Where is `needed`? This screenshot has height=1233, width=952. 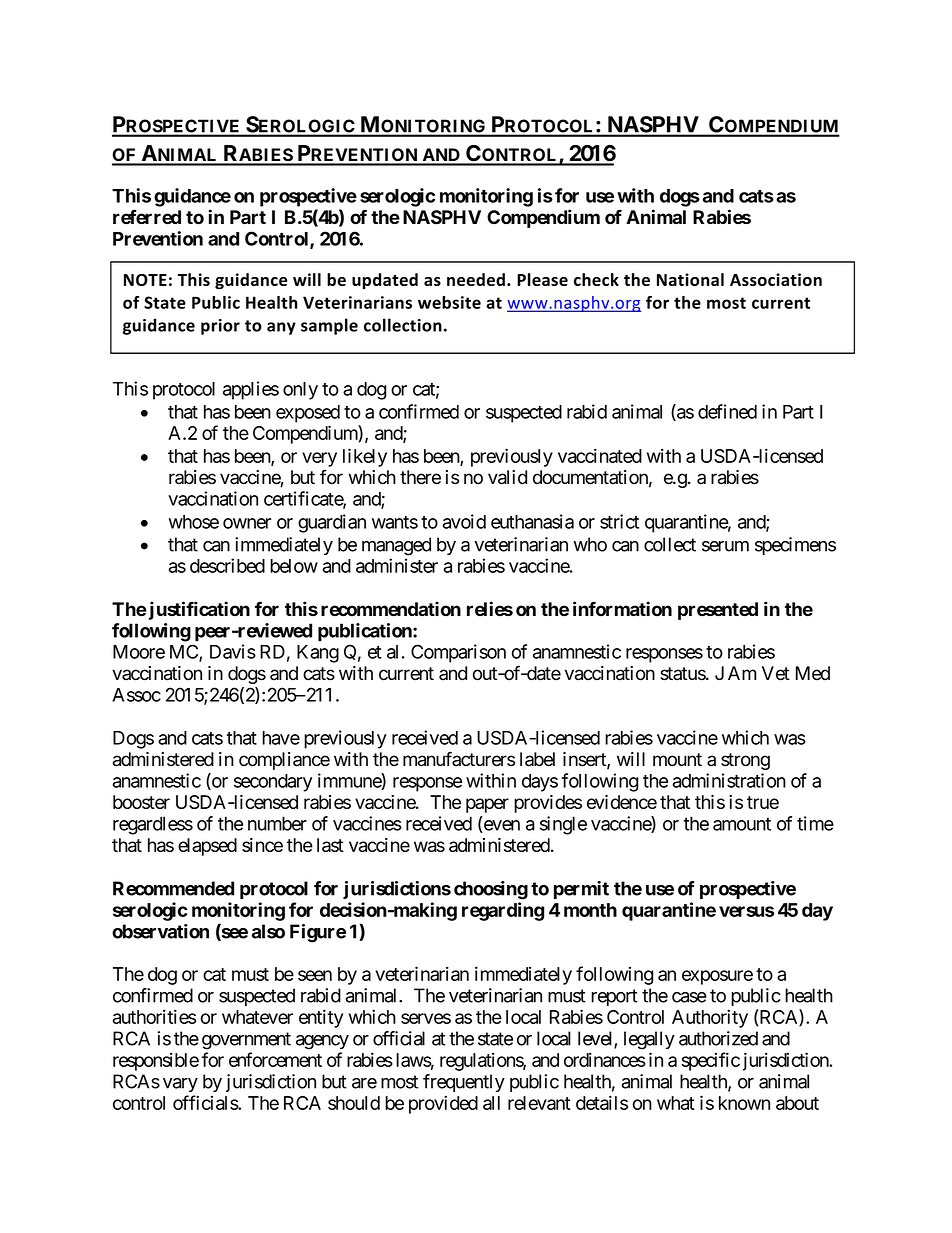 needed is located at coordinates (476, 279).
